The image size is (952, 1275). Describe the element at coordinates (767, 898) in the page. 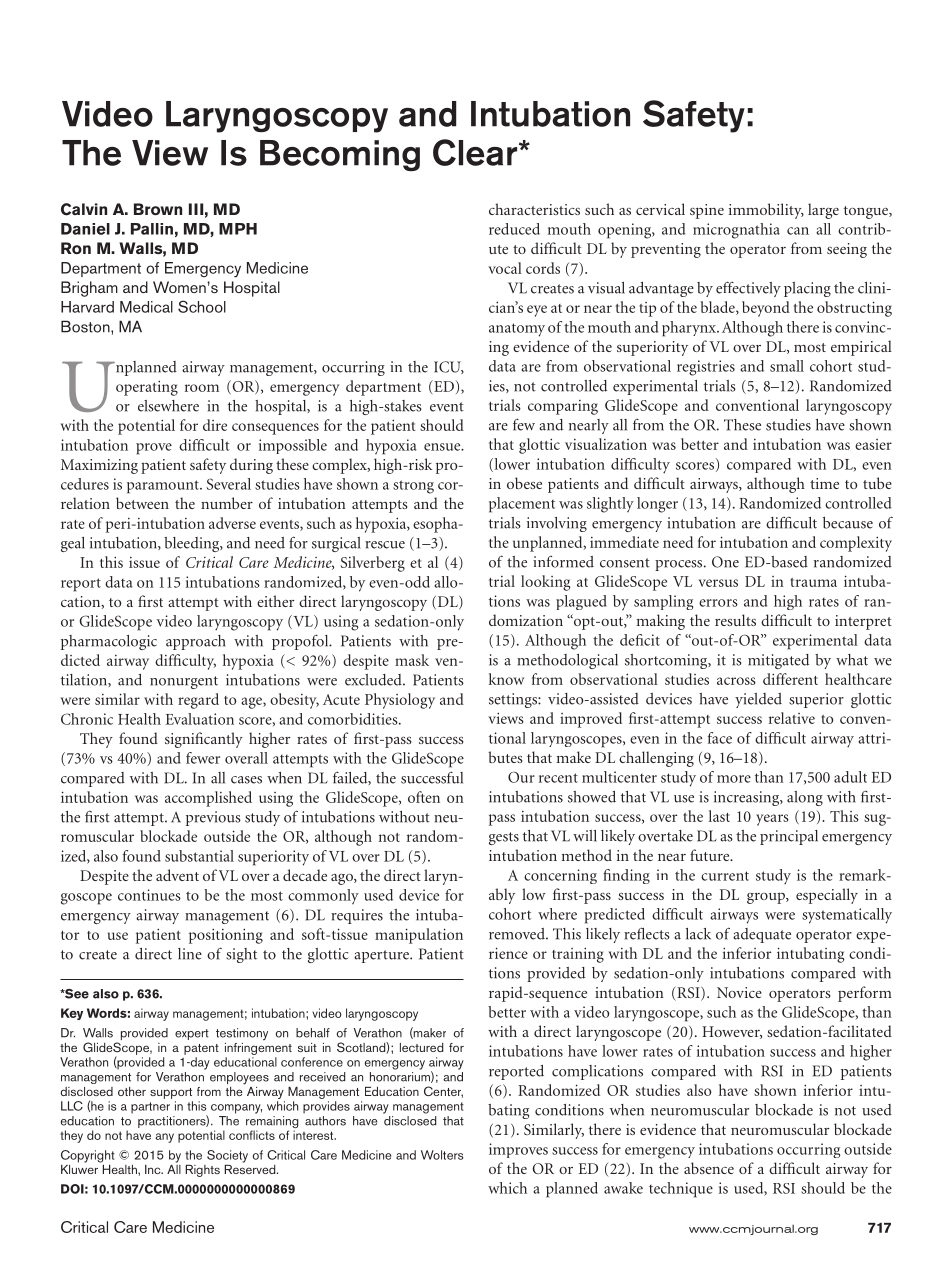

I see `group` at that location.
